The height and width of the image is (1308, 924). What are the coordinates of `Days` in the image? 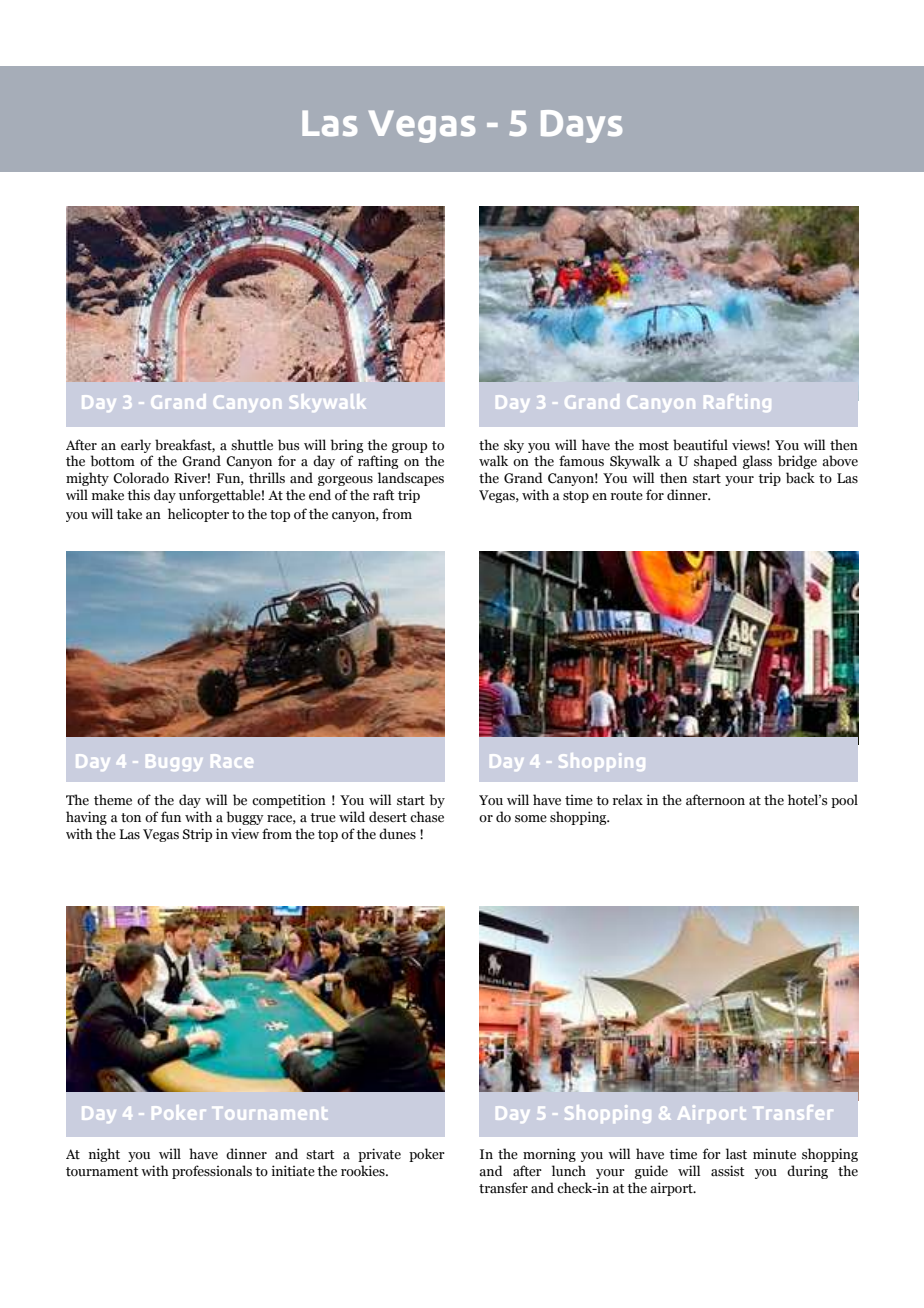 It's located at (581, 126).
